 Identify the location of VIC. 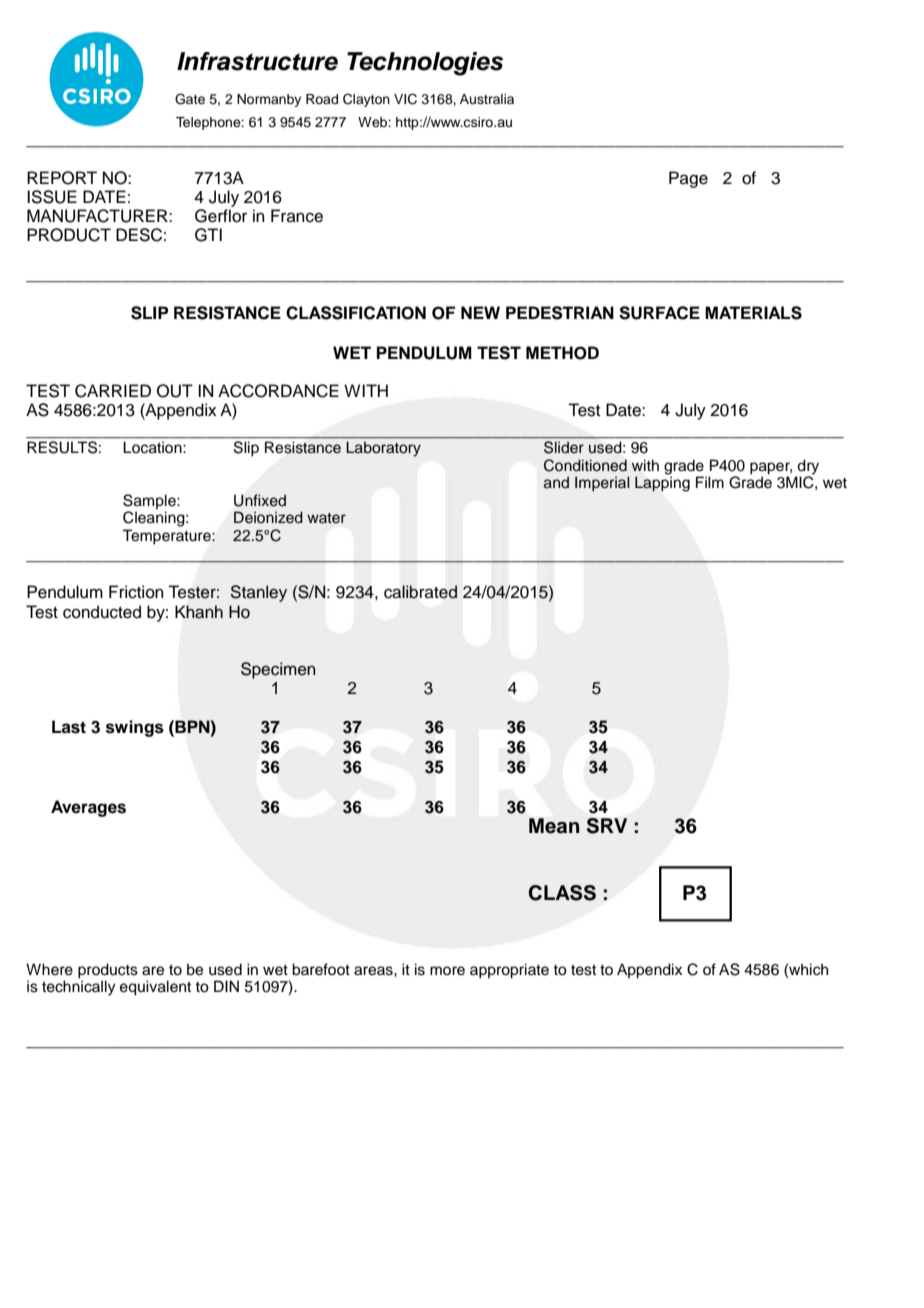
(405, 99).
